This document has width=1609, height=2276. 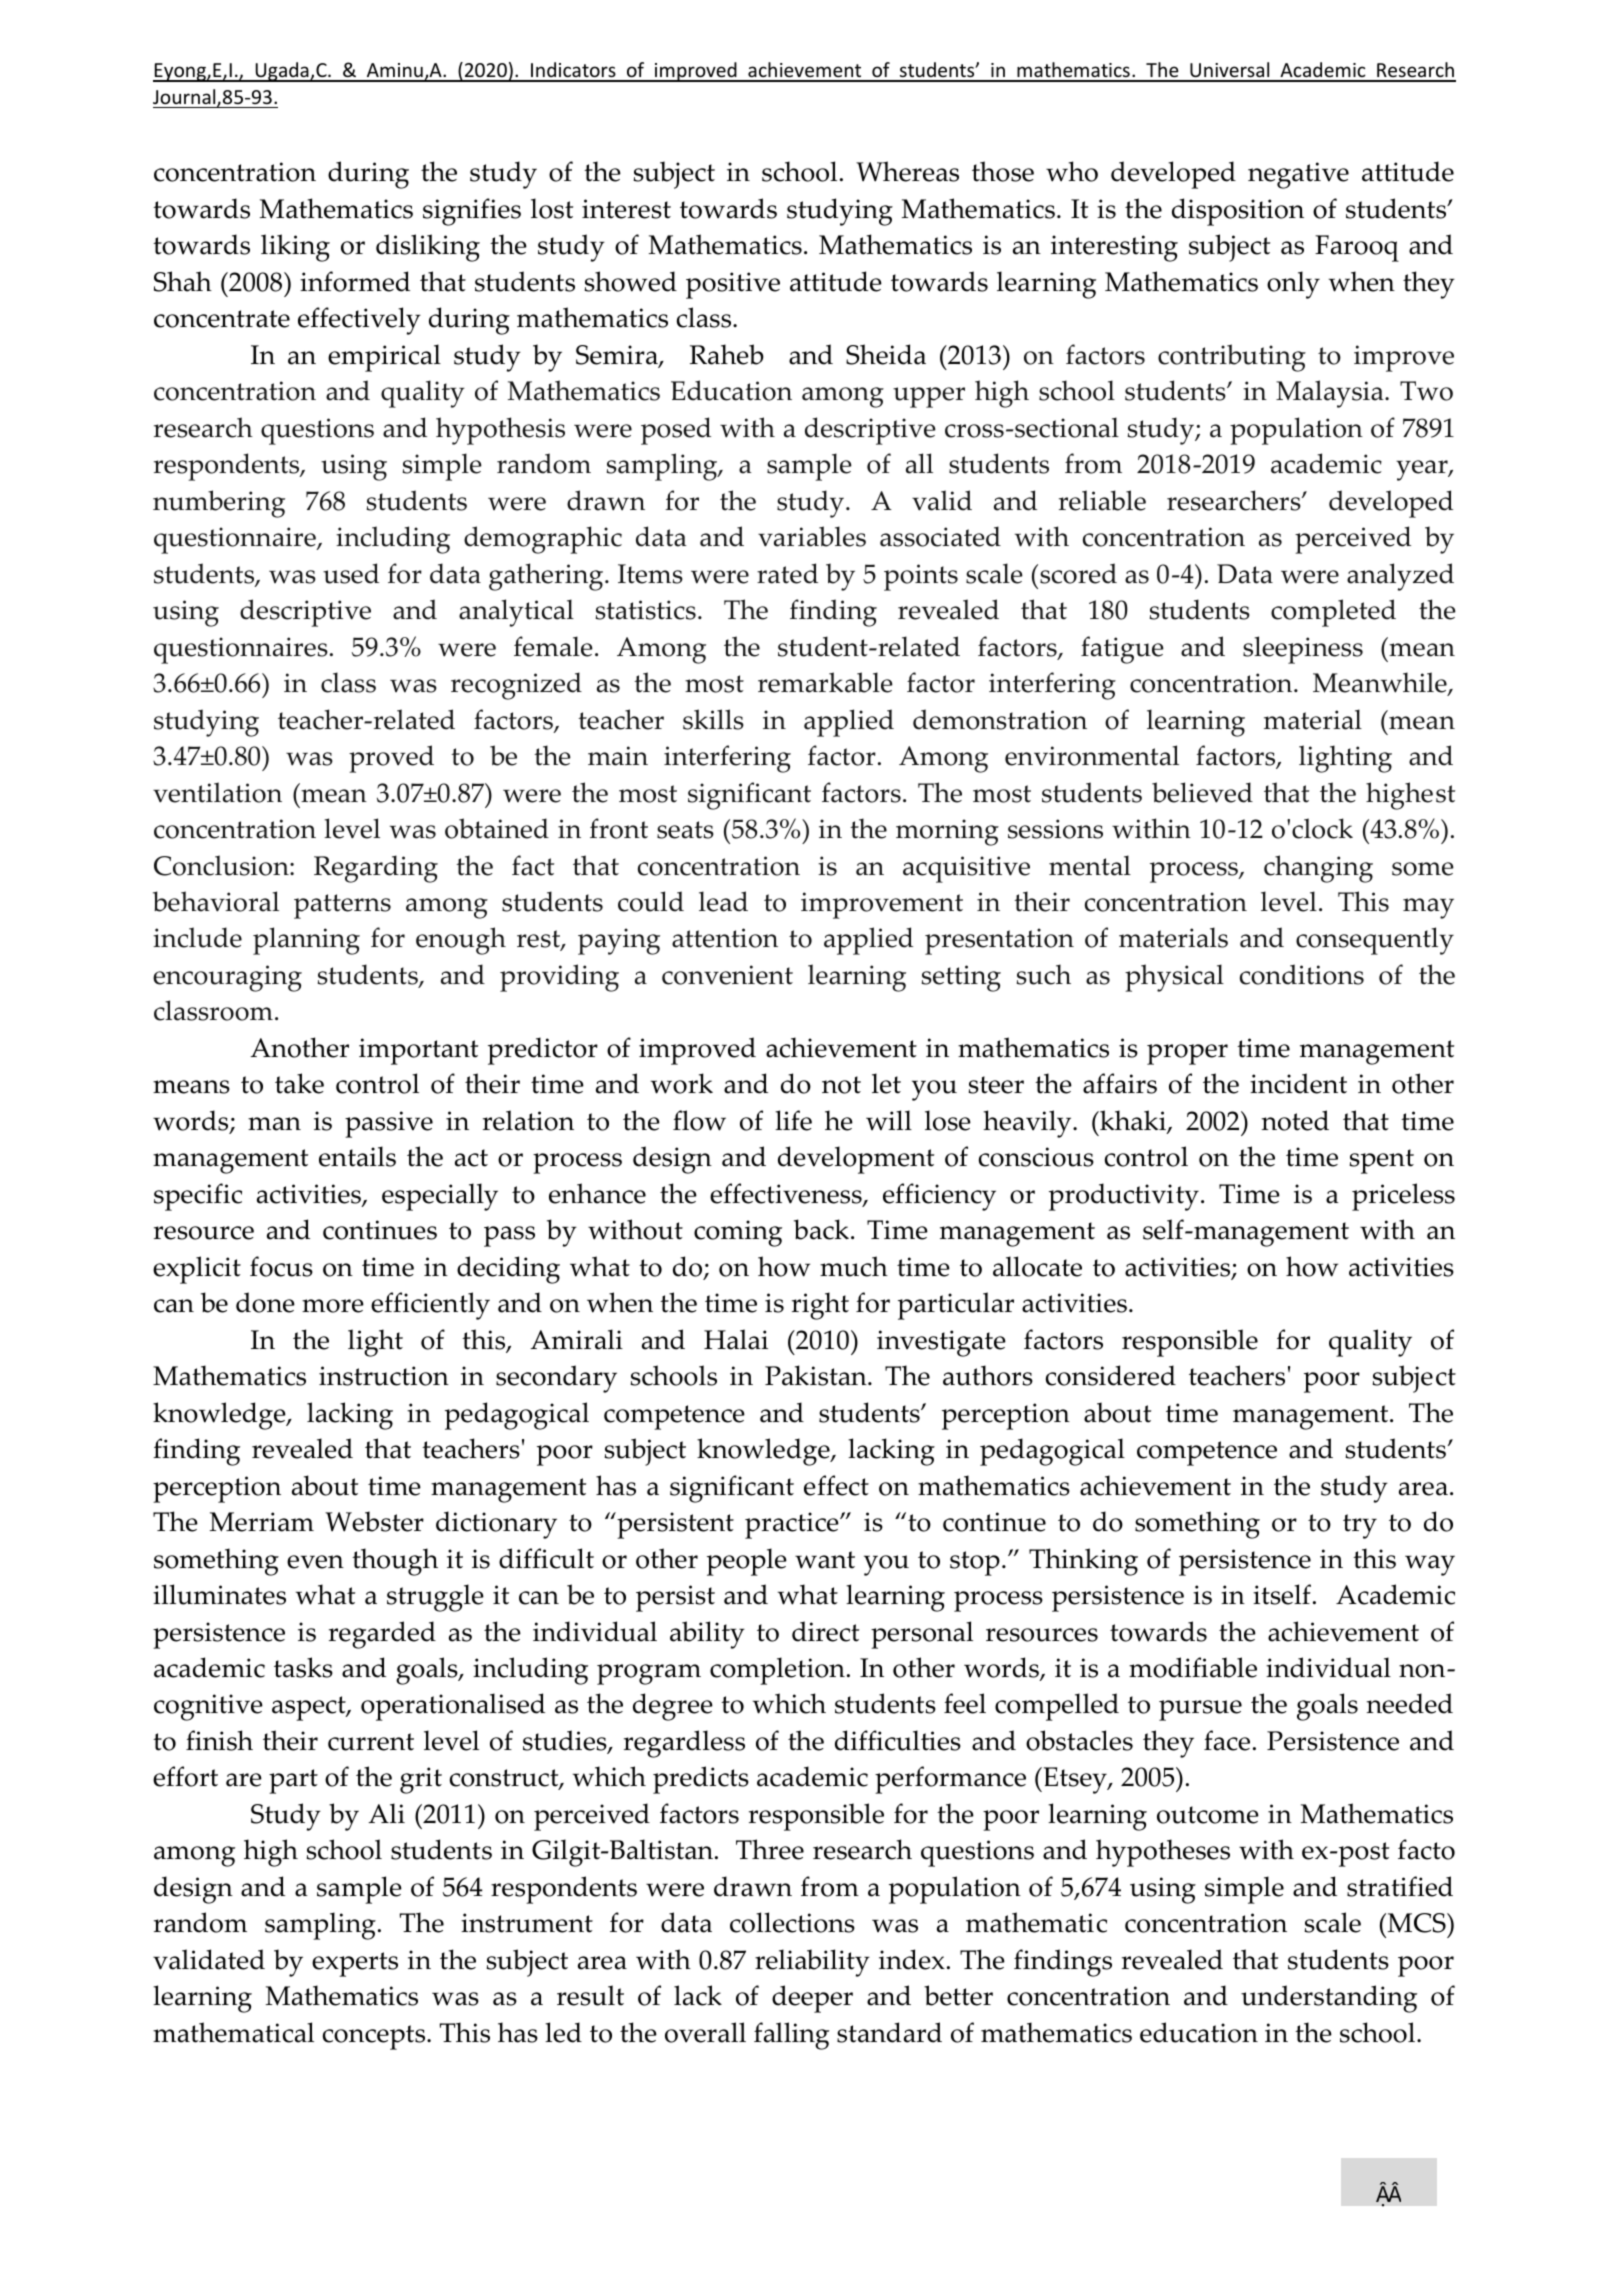 I want to click on completed, so click(x=1333, y=613).
